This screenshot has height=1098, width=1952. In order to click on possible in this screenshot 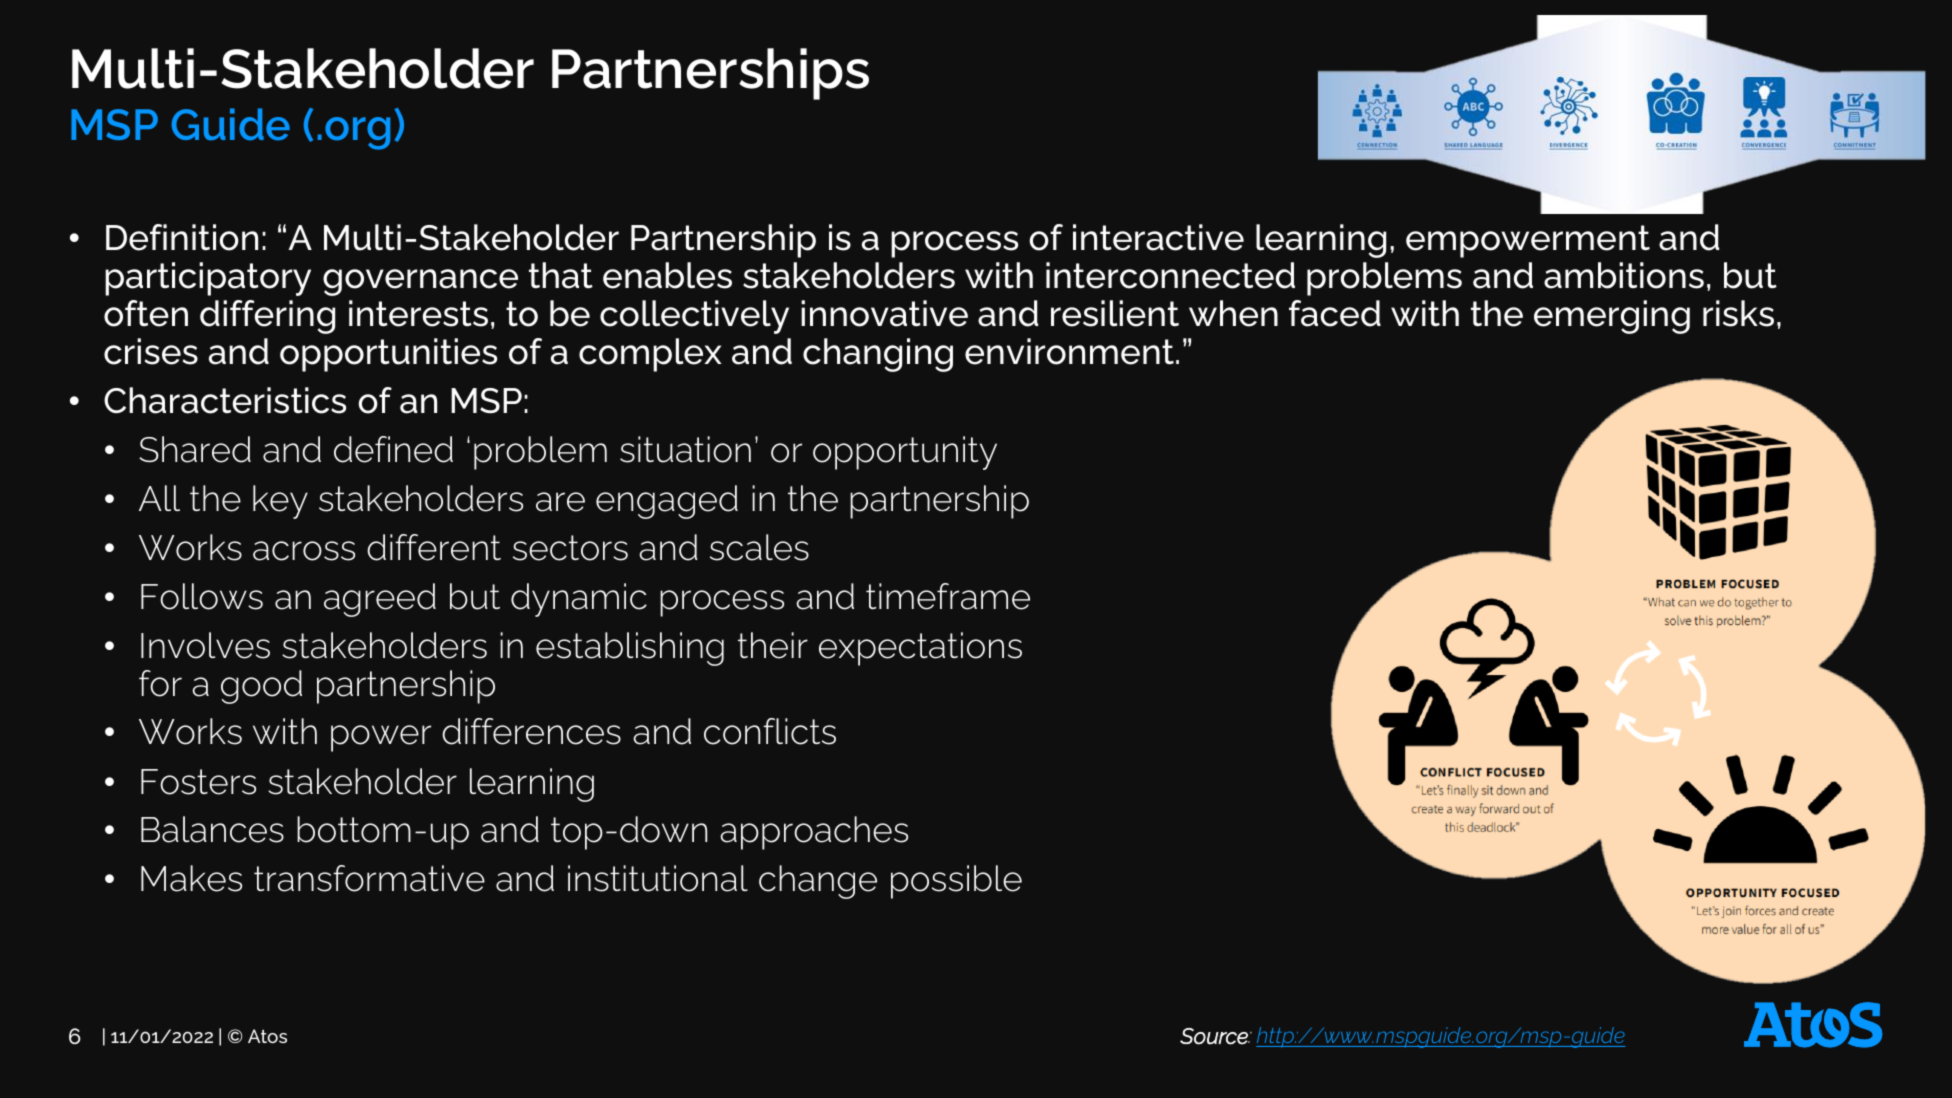, I will do `click(956, 882)`.
